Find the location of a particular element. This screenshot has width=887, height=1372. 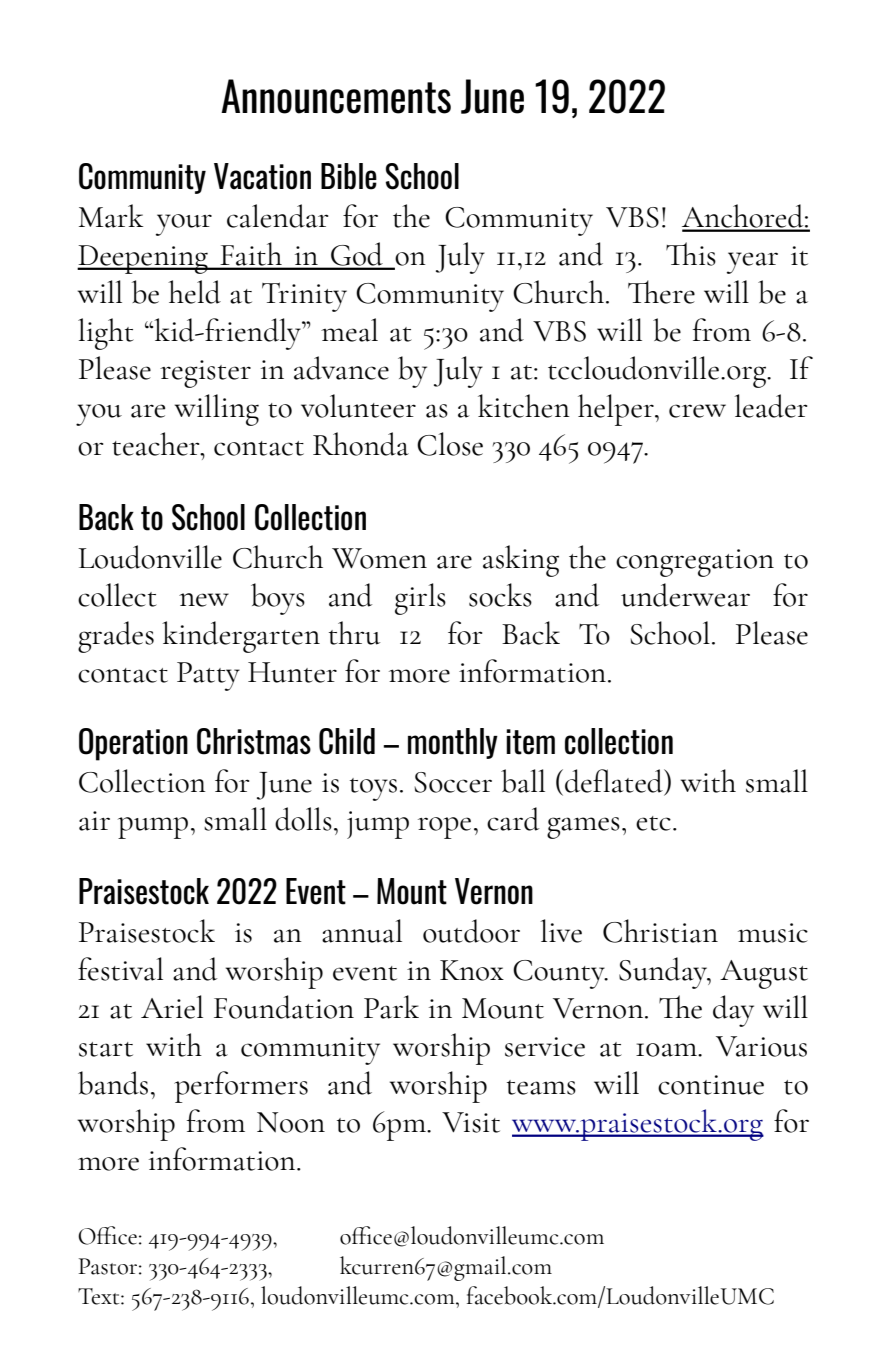

Bible is located at coordinates (349, 176).
